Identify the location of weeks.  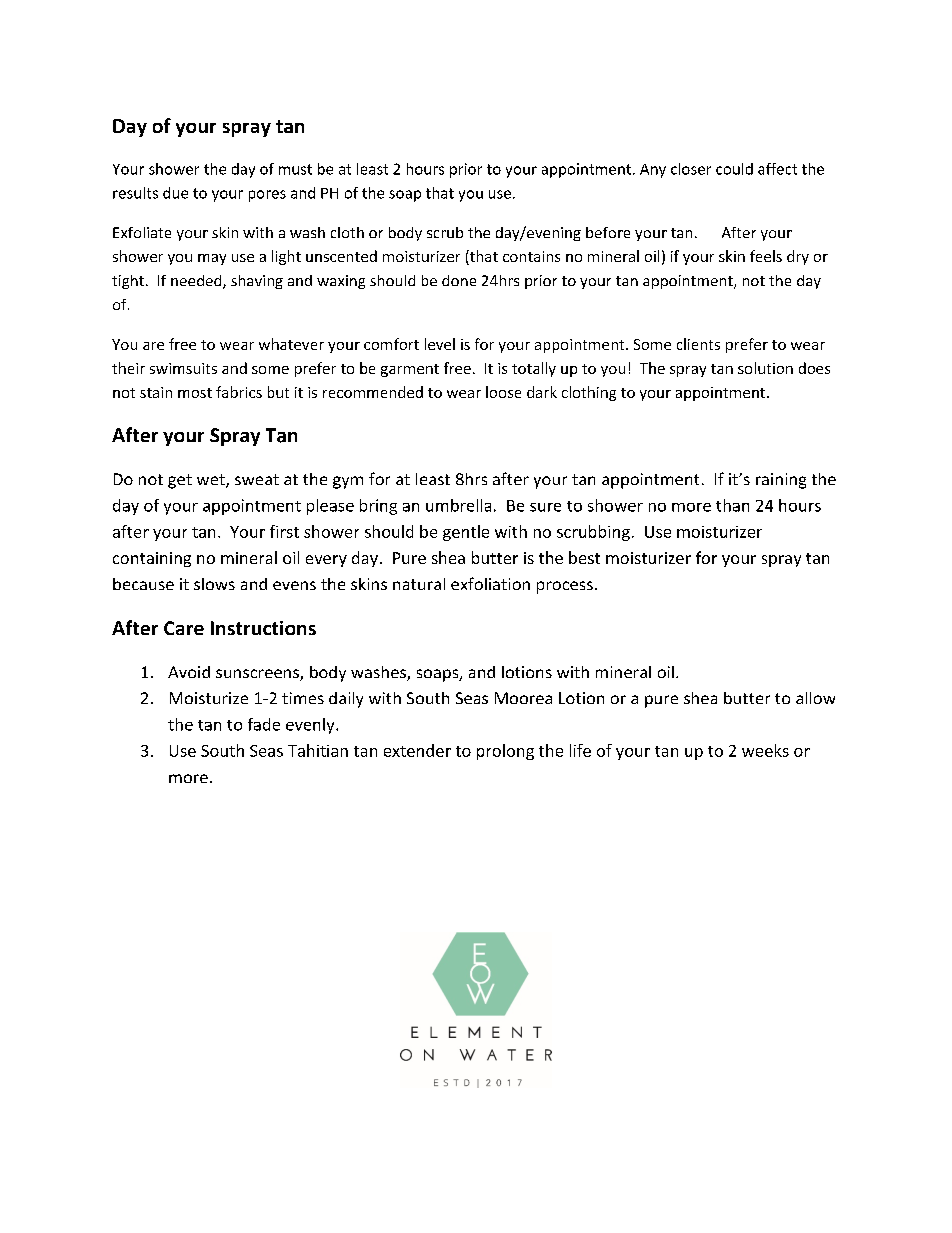
(765, 750).
